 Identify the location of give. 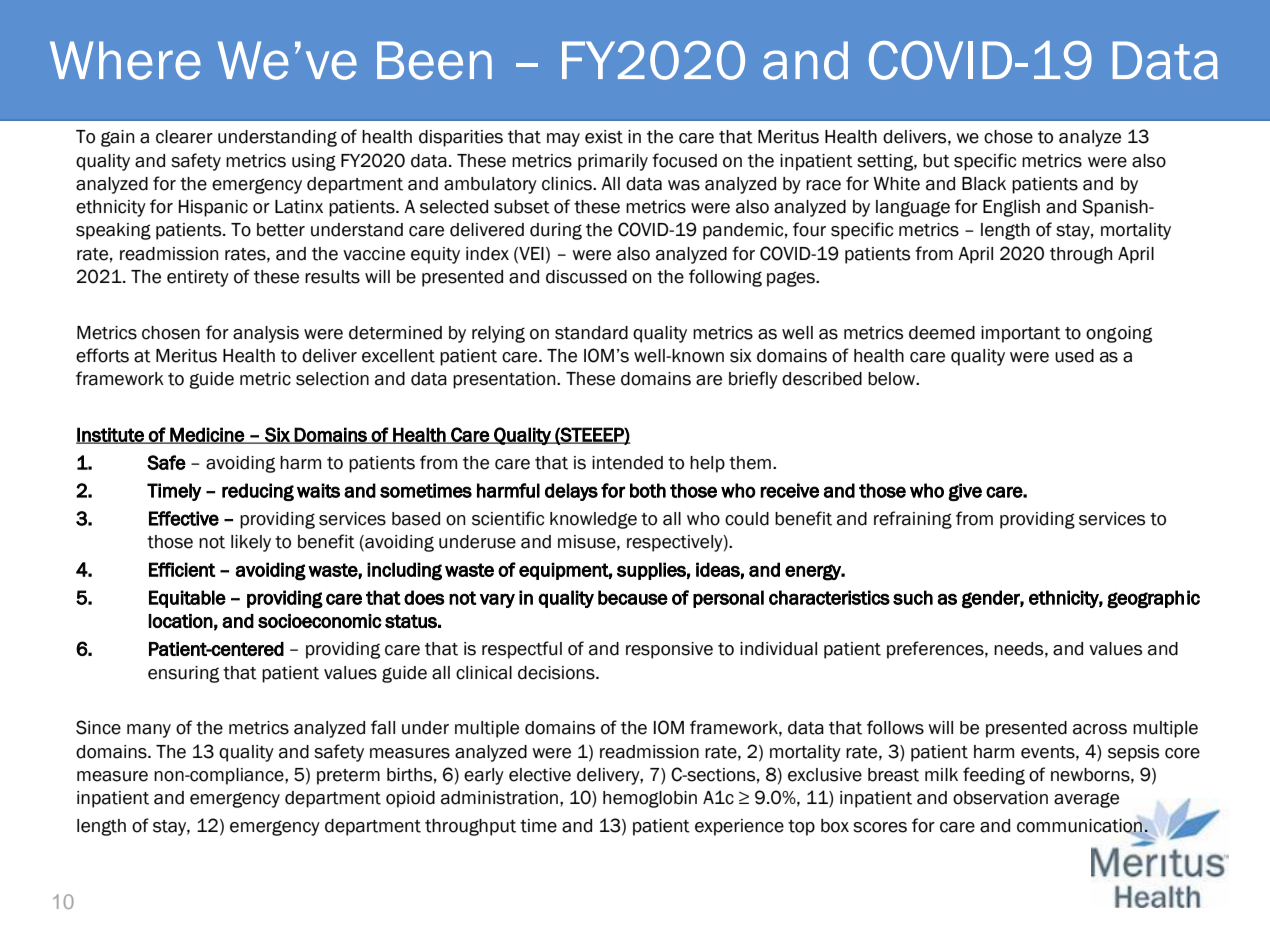
(965, 492).
